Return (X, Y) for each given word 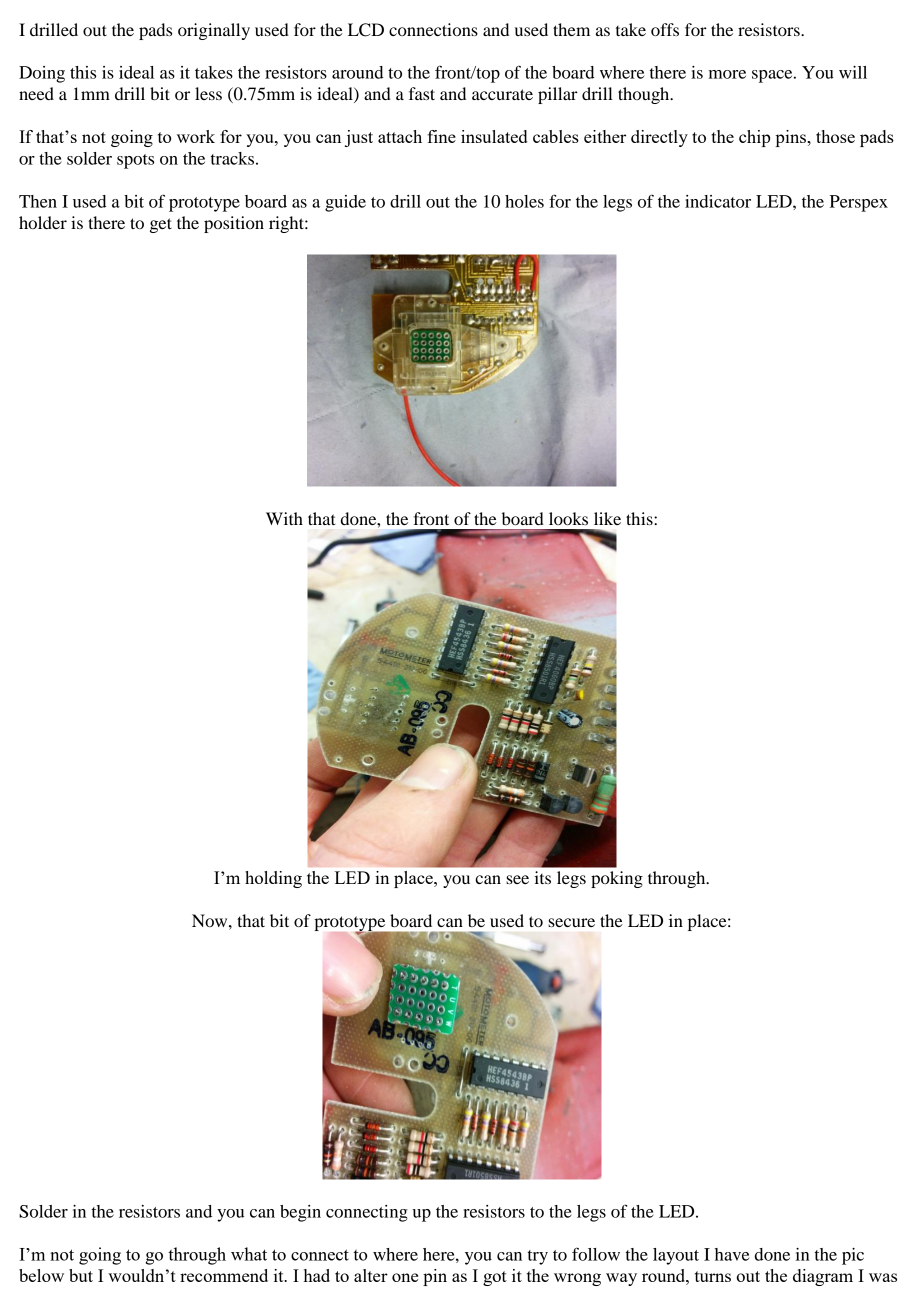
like (607, 518)
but (81, 1275)
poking (617, 879)
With (284, 518)
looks (568, 518)
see (517, 879)
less (208, 93)
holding (273, 879)
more (727, 74)
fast (422, 93)
